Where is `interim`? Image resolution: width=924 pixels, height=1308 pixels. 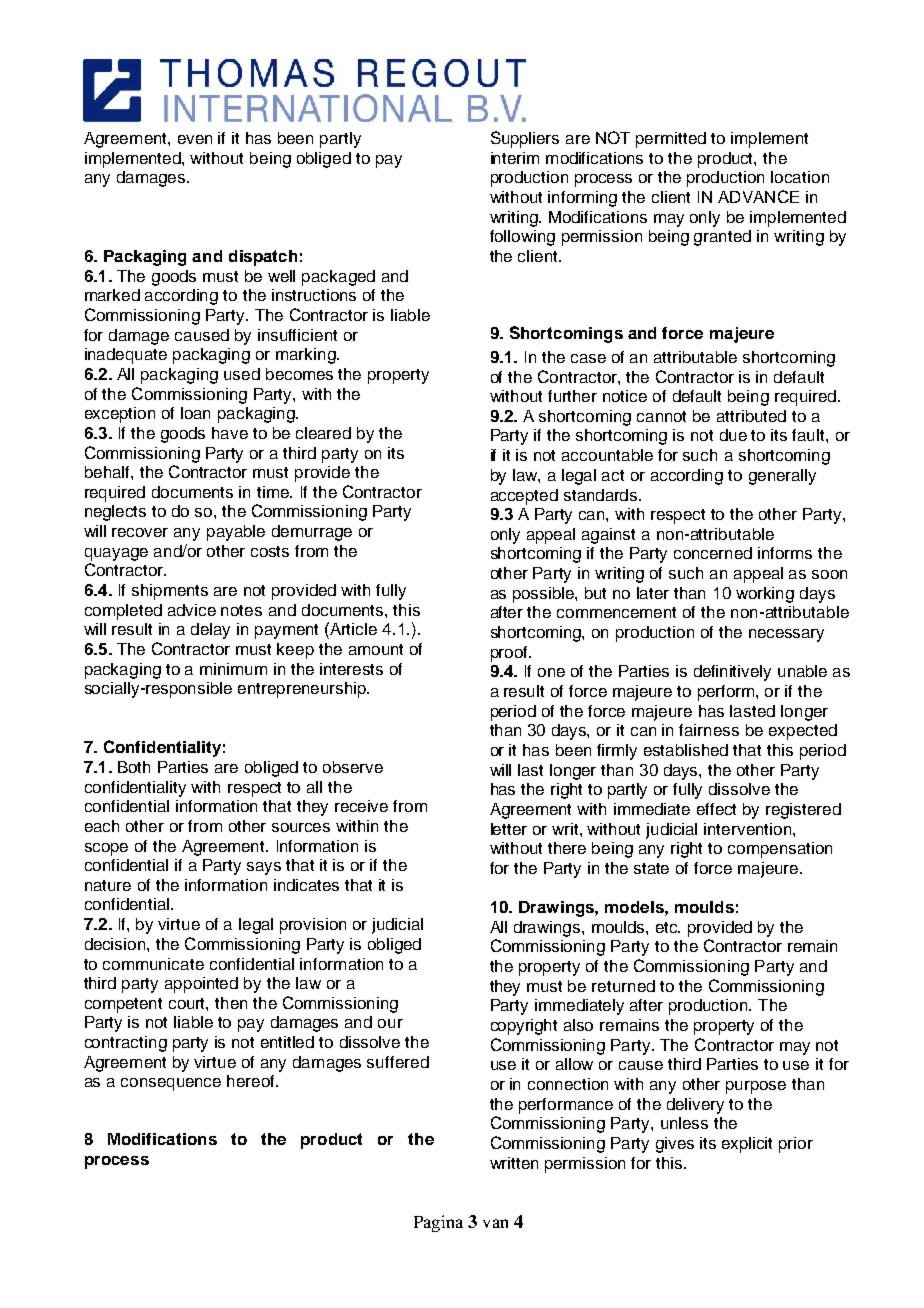
interim is located at coordinates (515, 158).
